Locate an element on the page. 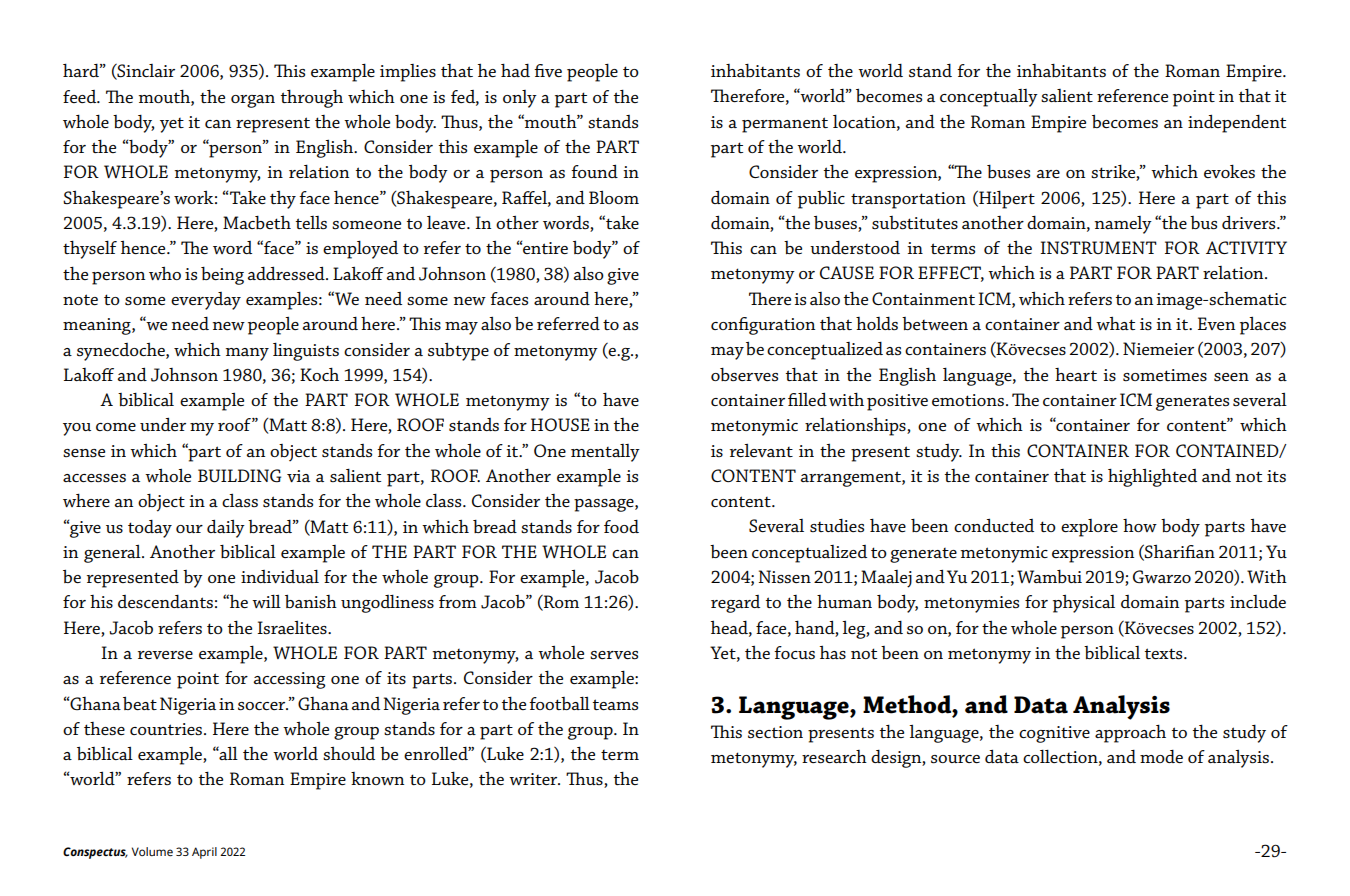 The height and width of the document is (896, 1350). writer is located at coordinates (534, 779).
